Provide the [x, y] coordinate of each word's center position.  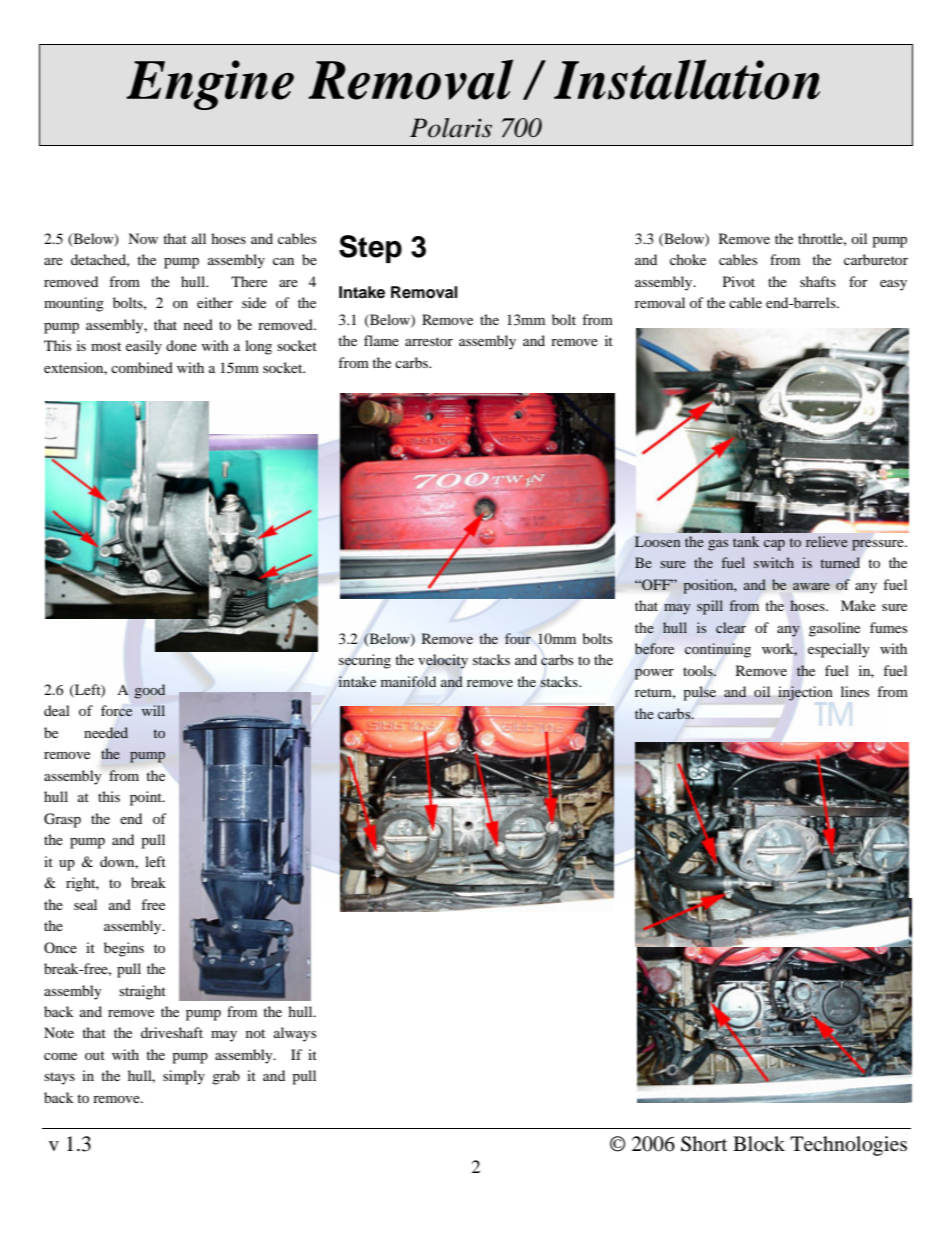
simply [184, 1077]
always [295, 1034]
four [518, 638]
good [149, 691]
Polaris [451, 128]
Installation [687, 79]
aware [811, 586]
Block [759, 1143]
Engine [210, 85]
